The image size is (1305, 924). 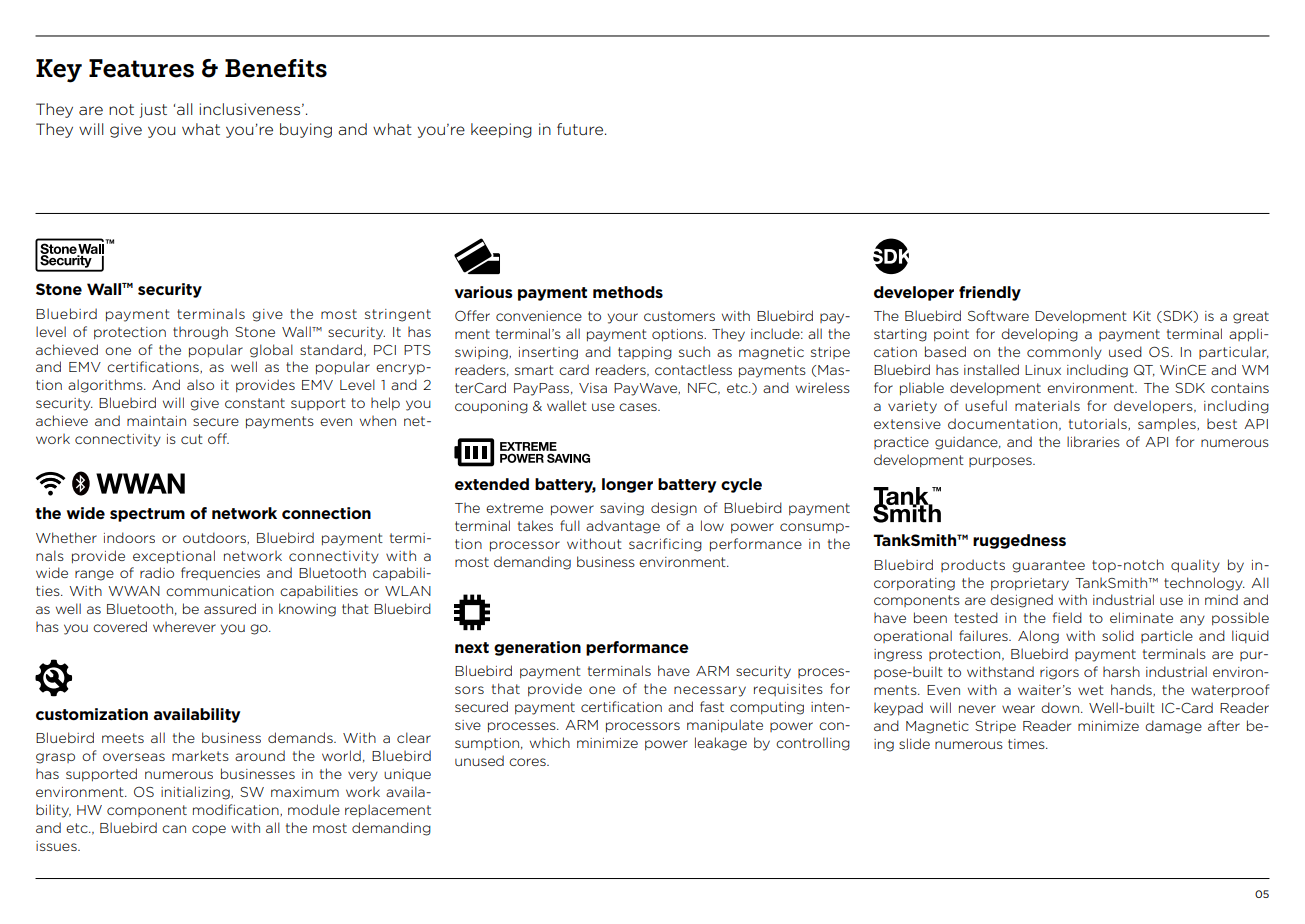 I want to click on keeping, so click(x=501, y=130).
